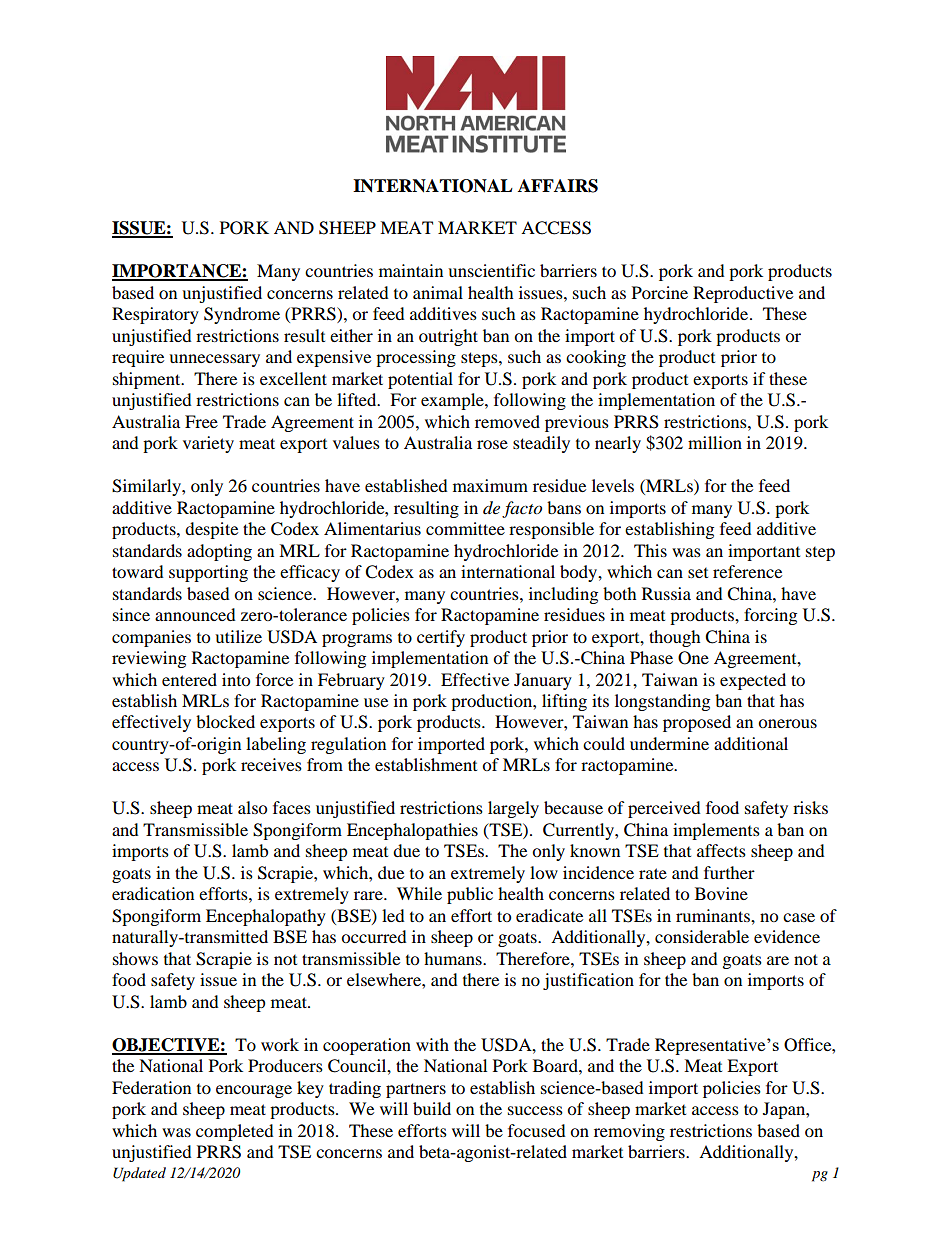 The width and height of the page is (952, 1233). I want to click on unscientific, so click(491, 270).
